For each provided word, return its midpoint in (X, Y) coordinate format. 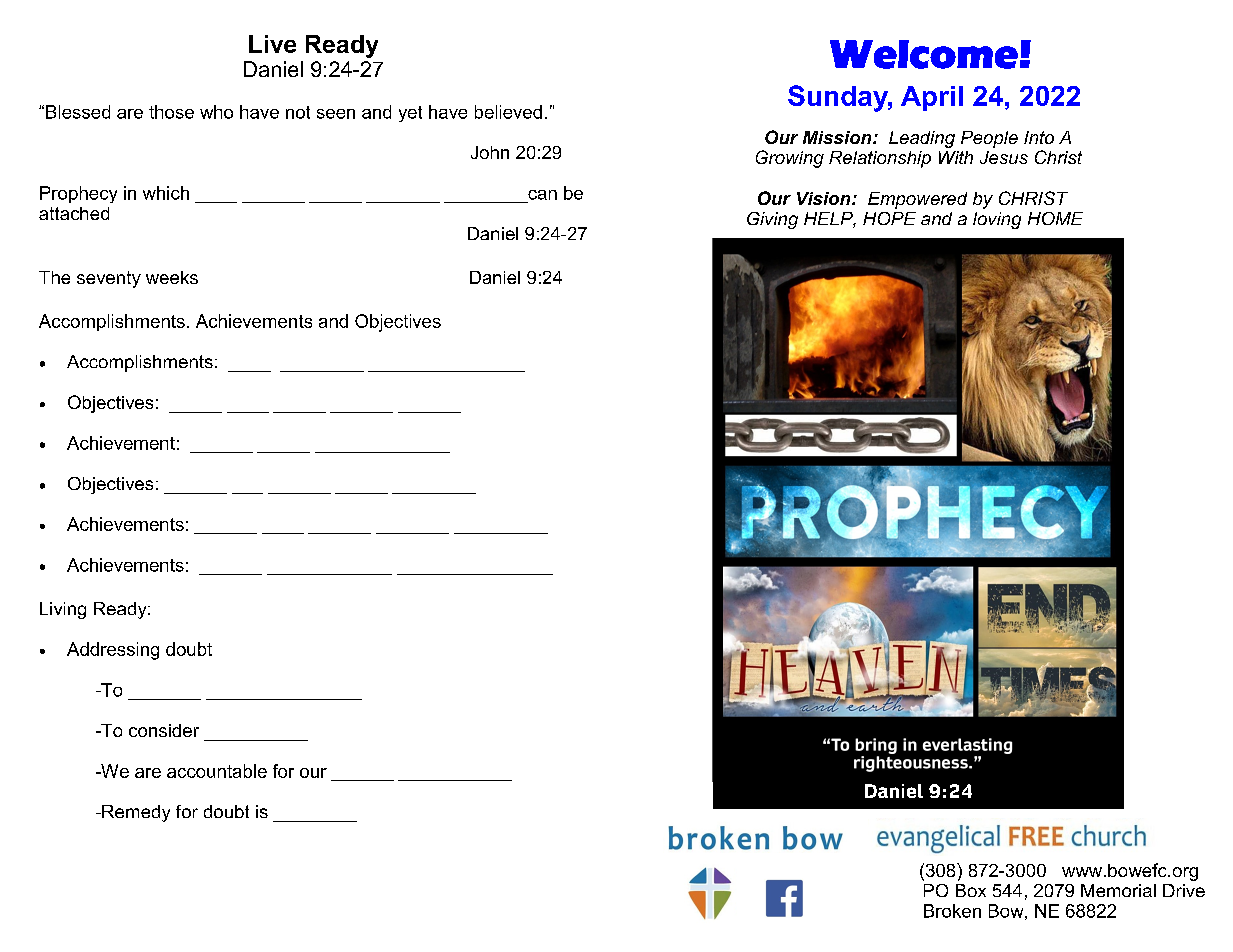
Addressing (113, 651)
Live (272, 44)
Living (63, 610)
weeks (172, 277)
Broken (952, 911)
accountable (217, 771)
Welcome (924, 54)
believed (508, 112)
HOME (1055, 218)
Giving (772, 220)
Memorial (1118, 890)
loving (997, 220)
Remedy (135, 813)
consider (164, 730)
